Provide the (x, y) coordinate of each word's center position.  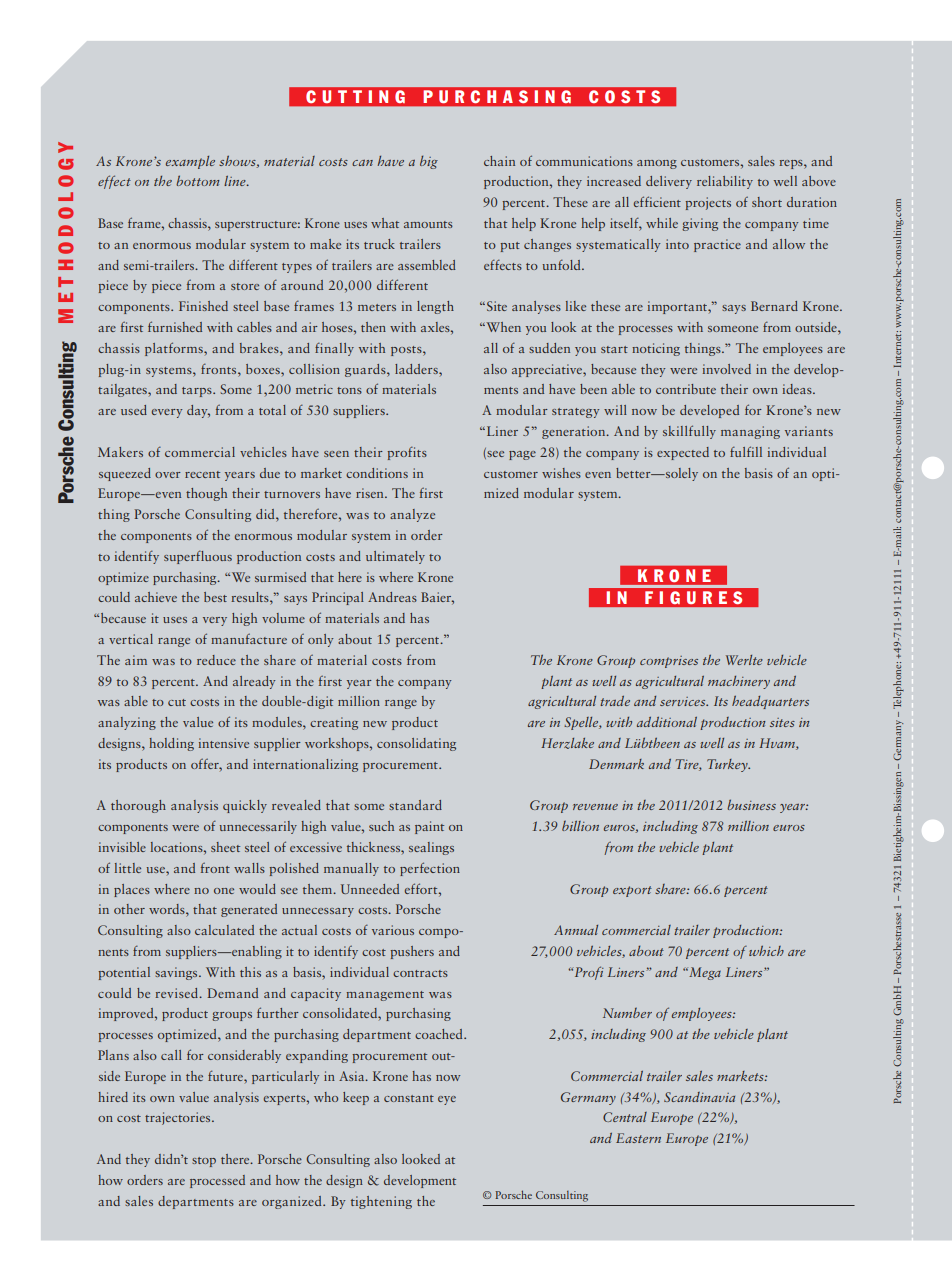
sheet (225, 847)
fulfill (746, 451)
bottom (198, 180)
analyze (412, 515)
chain (499, 161)
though (206, 494)
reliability (725, 182)
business (751, 804)
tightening (381, 1202)
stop (204, 1162)
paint (429, 827)
